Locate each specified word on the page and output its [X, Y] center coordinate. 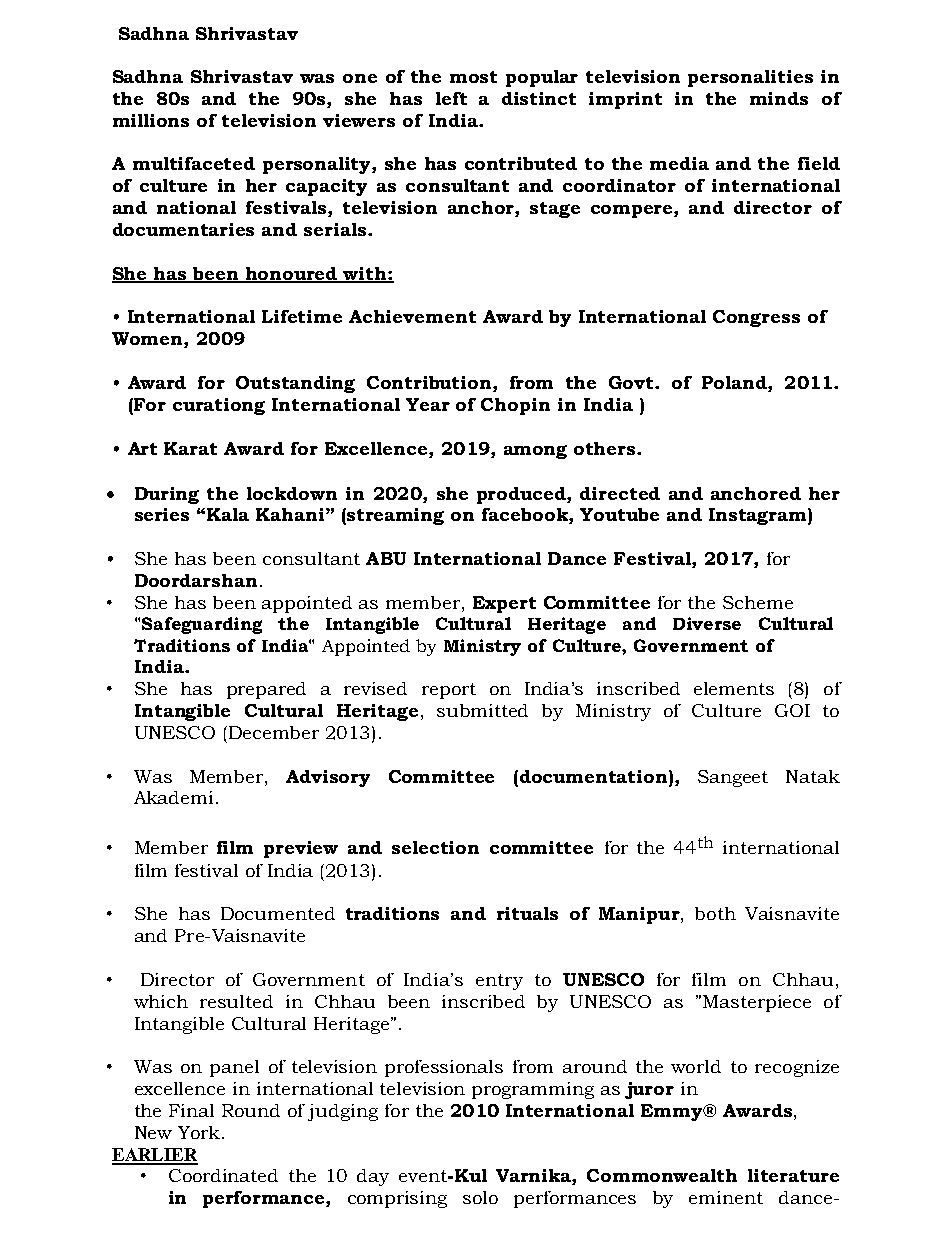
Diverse [707, 623]
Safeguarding [202, 625]
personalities [750, 78]
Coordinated [223, 1175]
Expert [504, 604]
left [451, 98]
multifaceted [194, 163]
